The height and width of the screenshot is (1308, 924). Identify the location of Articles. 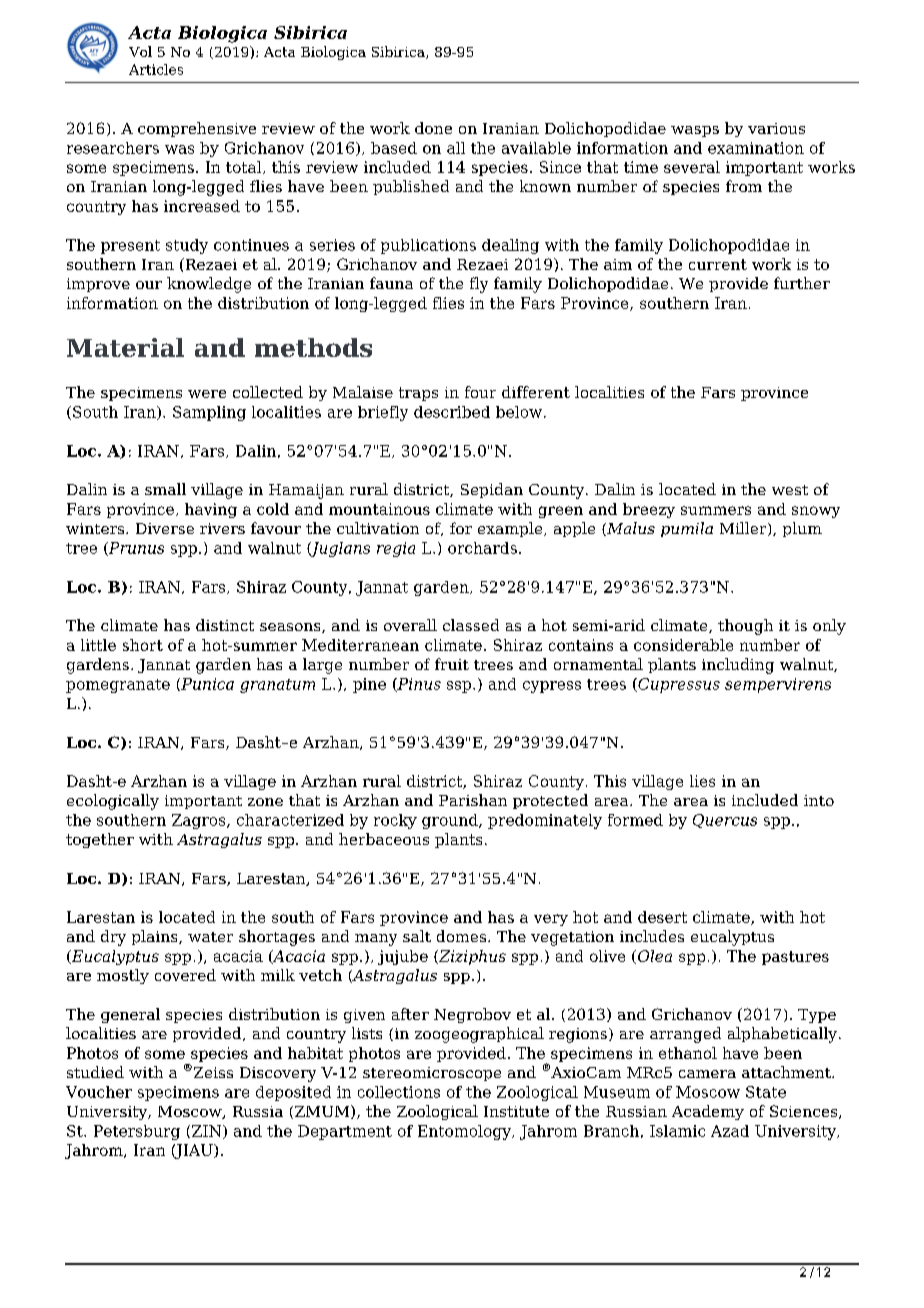
(156, 69).
